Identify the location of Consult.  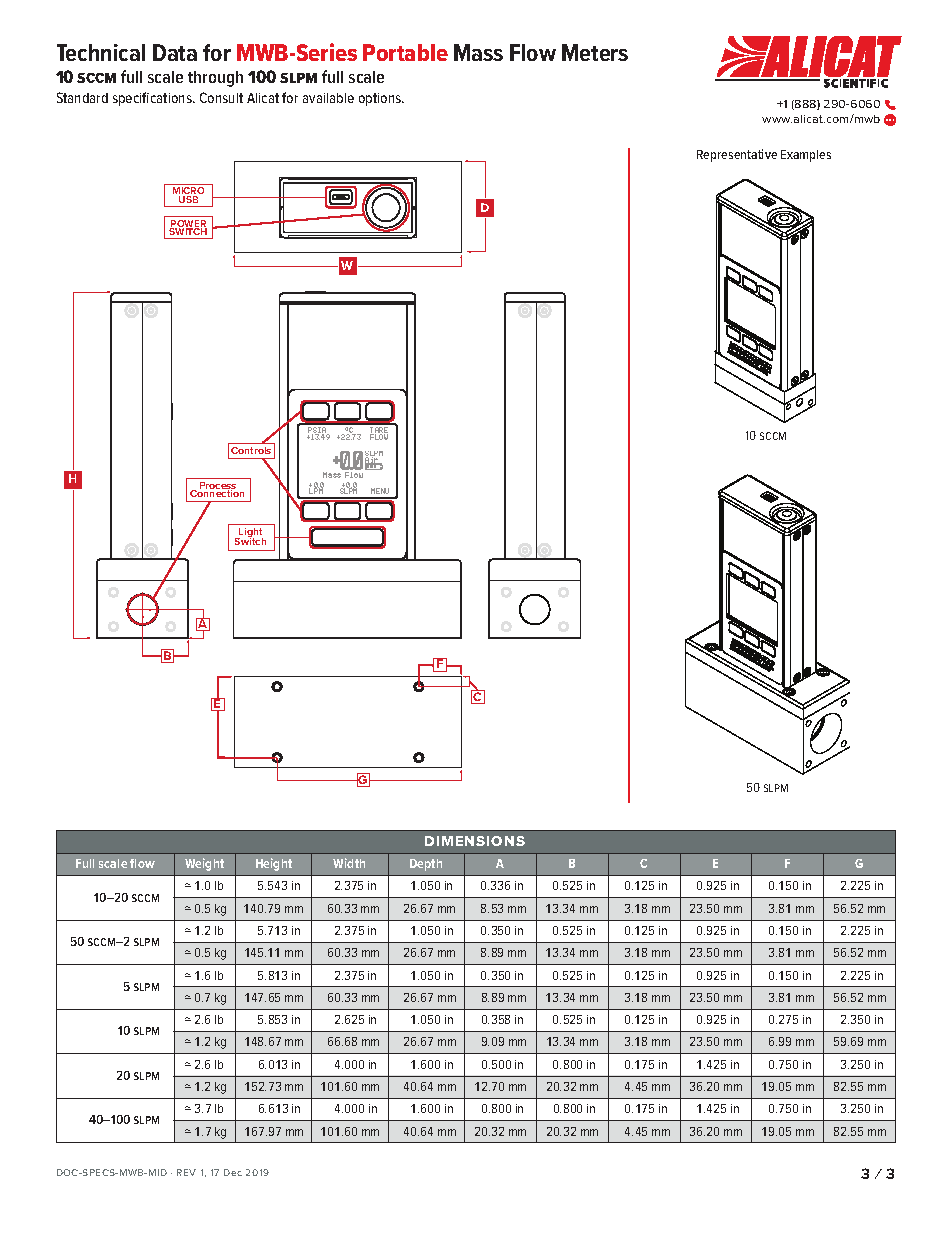
(221, 97).
